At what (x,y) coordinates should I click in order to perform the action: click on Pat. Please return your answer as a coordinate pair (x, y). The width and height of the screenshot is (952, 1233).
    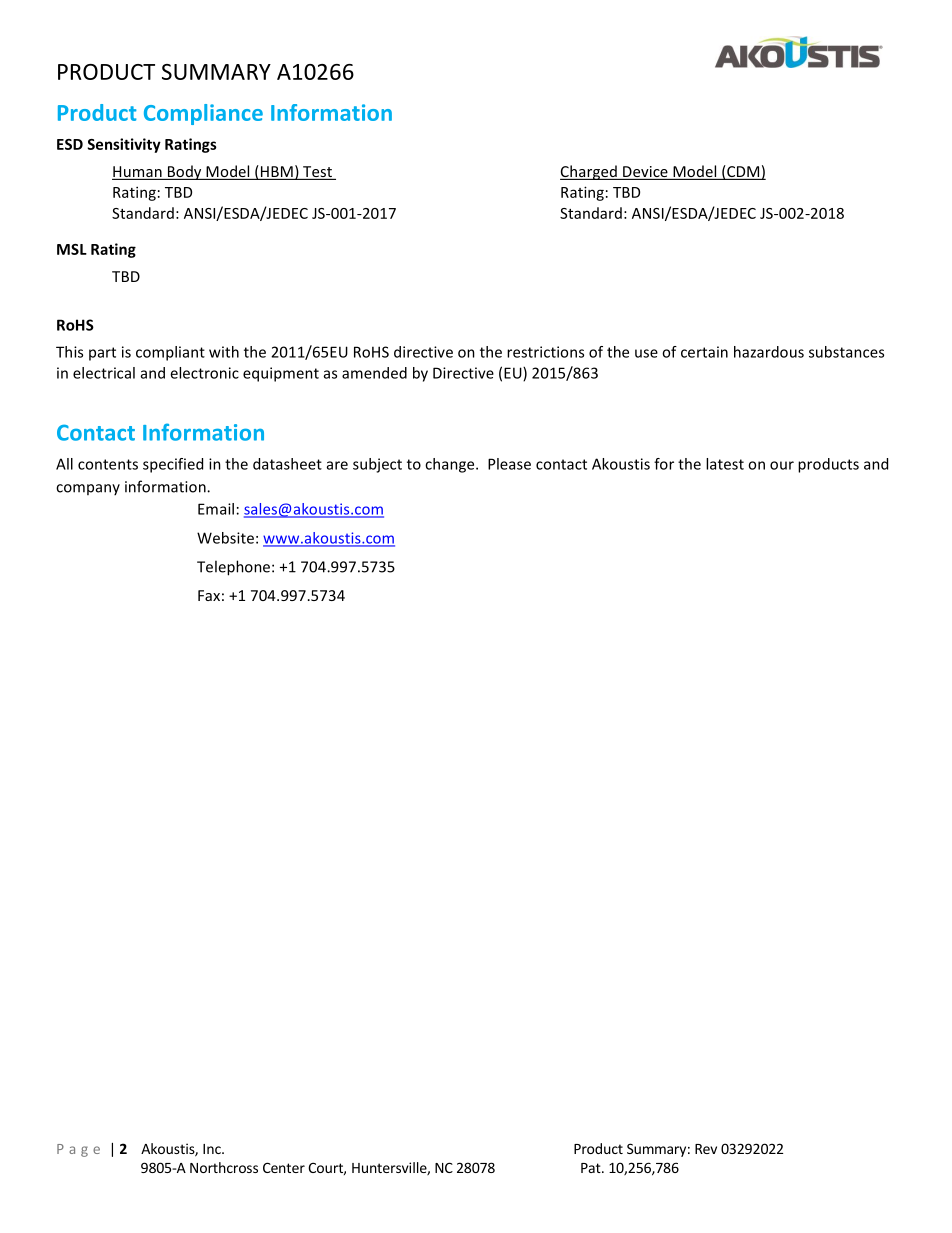
    Looking at the image, I should click on (592, 1168).
